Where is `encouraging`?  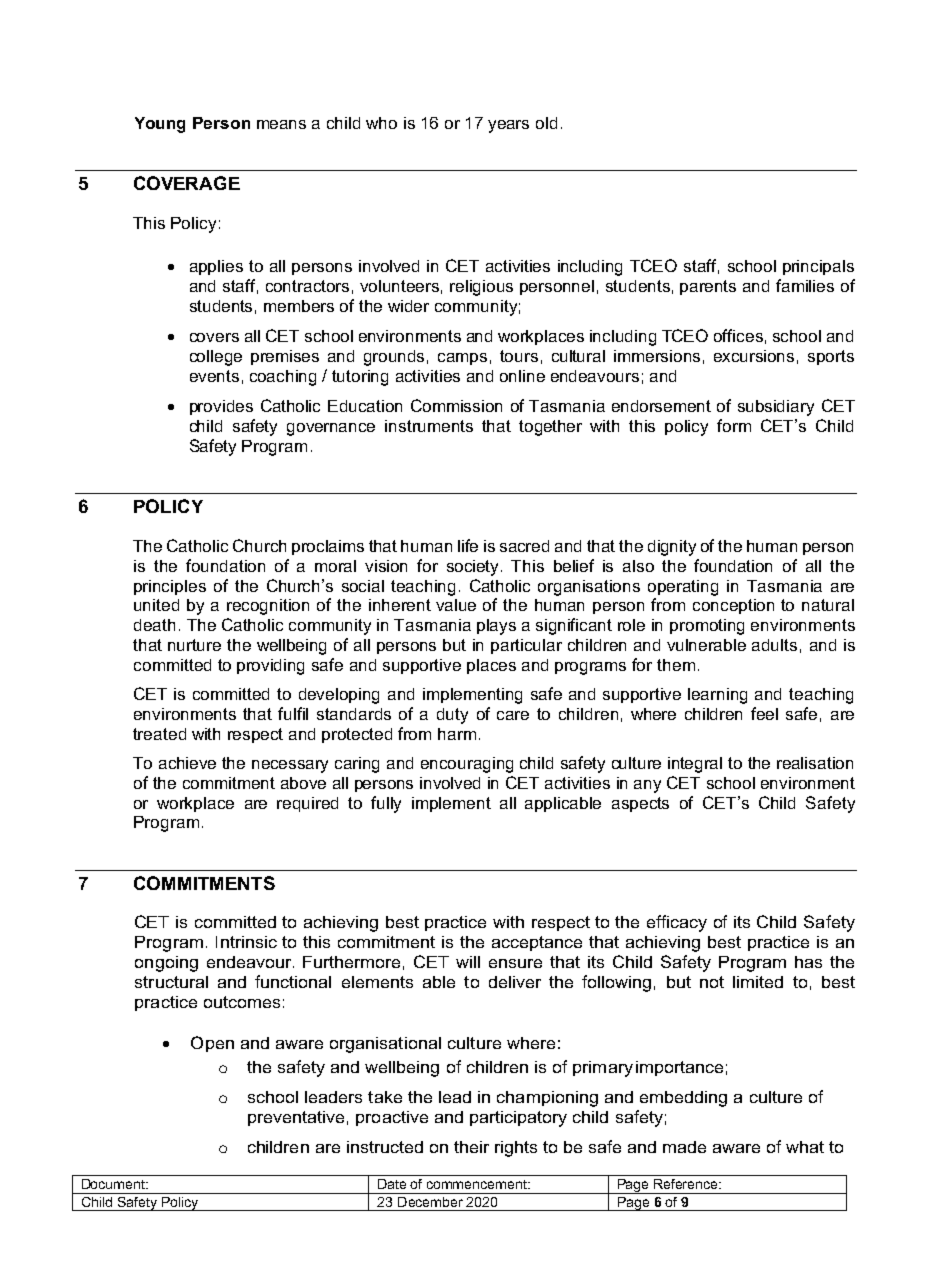
encouraging is located at coordinates (467, 765).
